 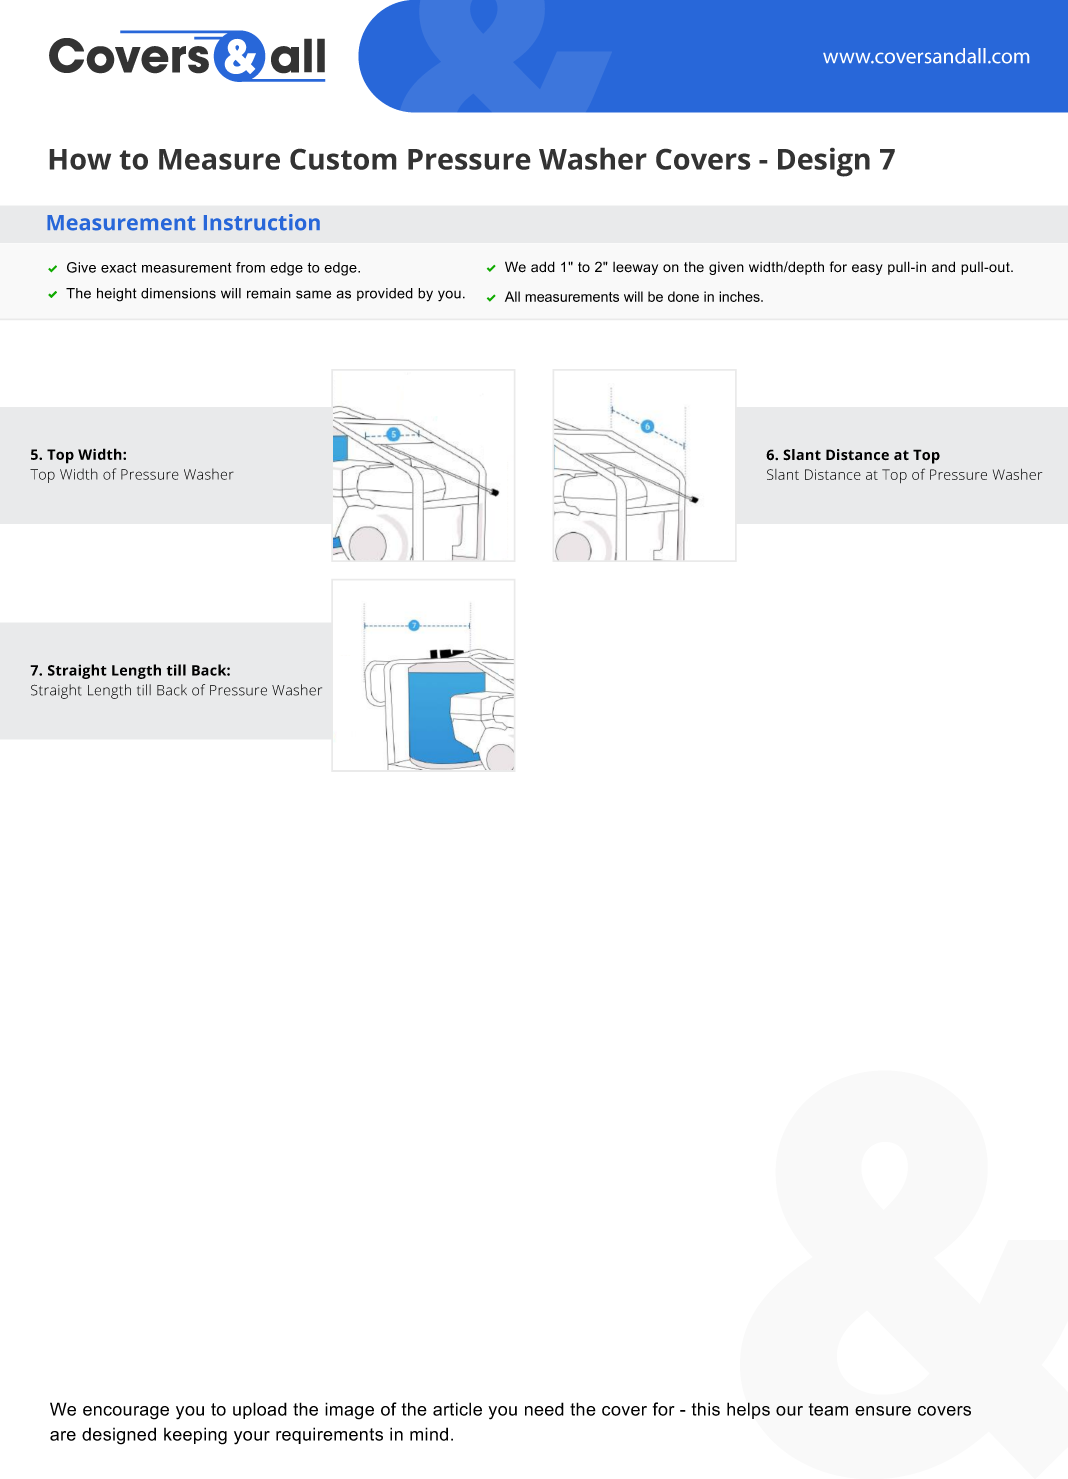 What do you see at coordinates (457, 1409) in the document?
I see `article` at bounding box center [457, 1409].
